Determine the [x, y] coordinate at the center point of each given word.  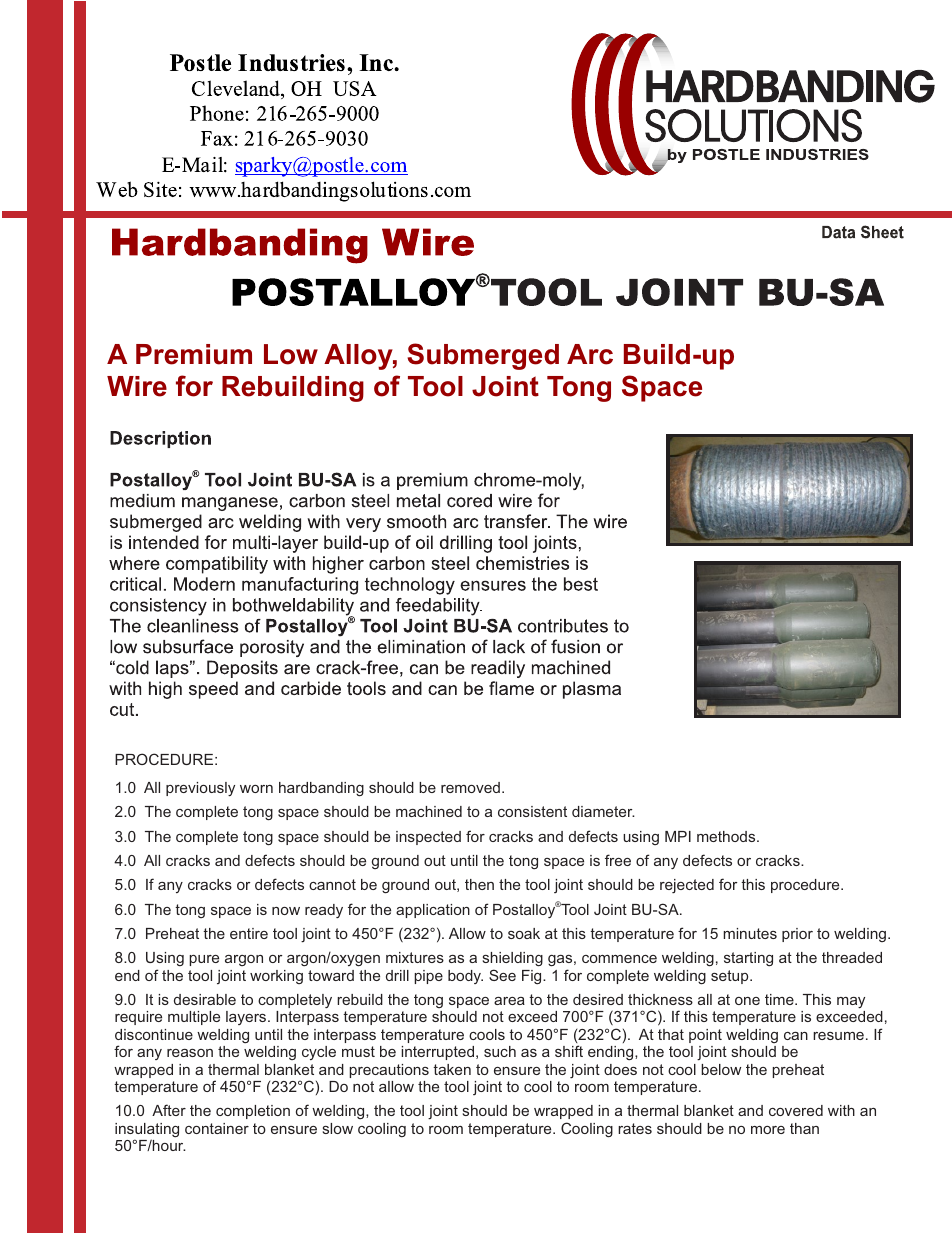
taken [452, 1069]
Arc [590, 354]
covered [796, 1110]
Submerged [483, 356]
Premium [194, 354]
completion [253, 1112]
